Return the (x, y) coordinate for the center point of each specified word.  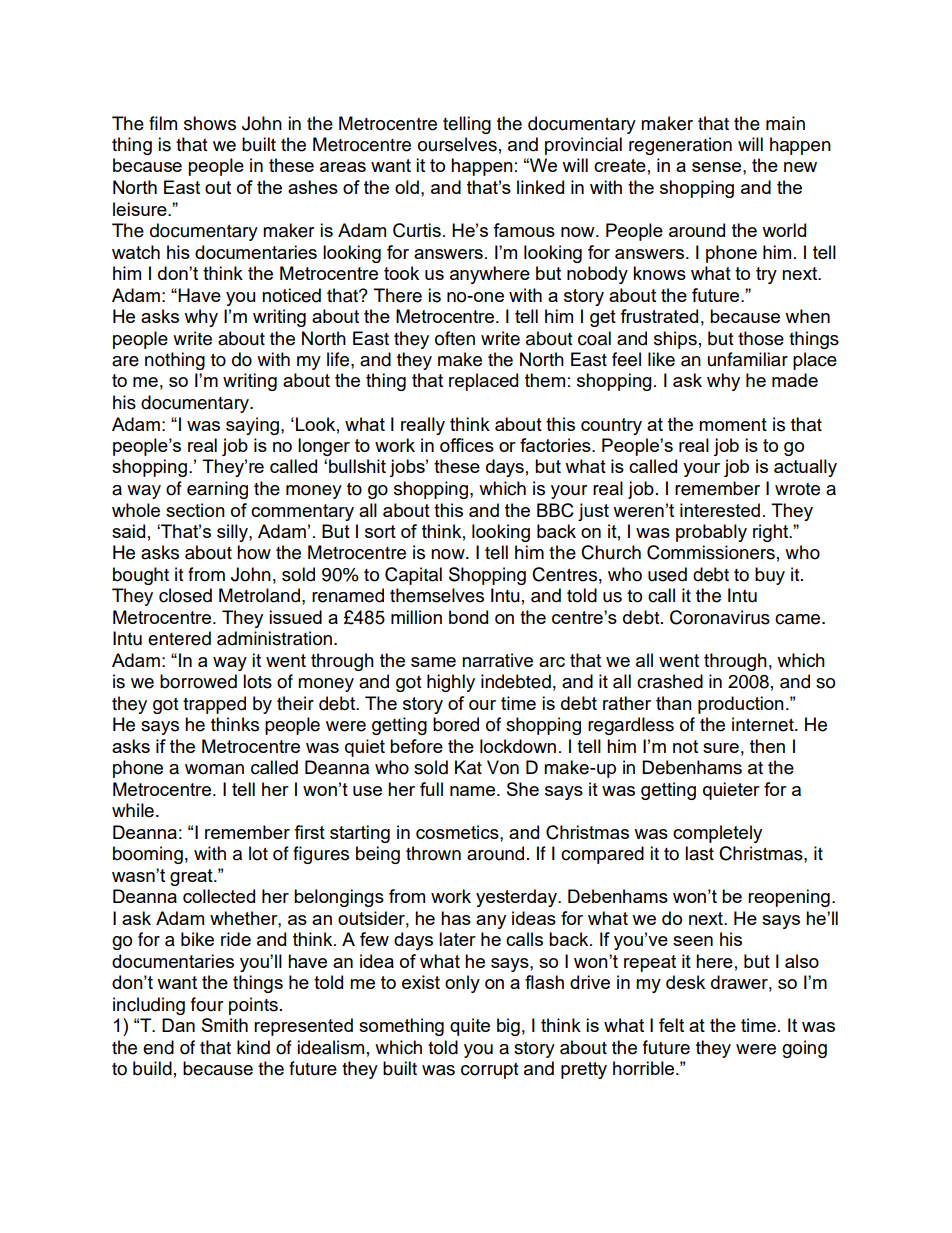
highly (451, 683)
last (699, 853)
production (741, 705)
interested (720, 510)
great (192, 877)
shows (210, 123)
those (761, 338)
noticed (291, 295)
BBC (555, 510)
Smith (225, 1025)
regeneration (680, 146)
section (195, 510)
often (455, 338)
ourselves (457, 144)
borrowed (198, 681)
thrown (433, 853)
